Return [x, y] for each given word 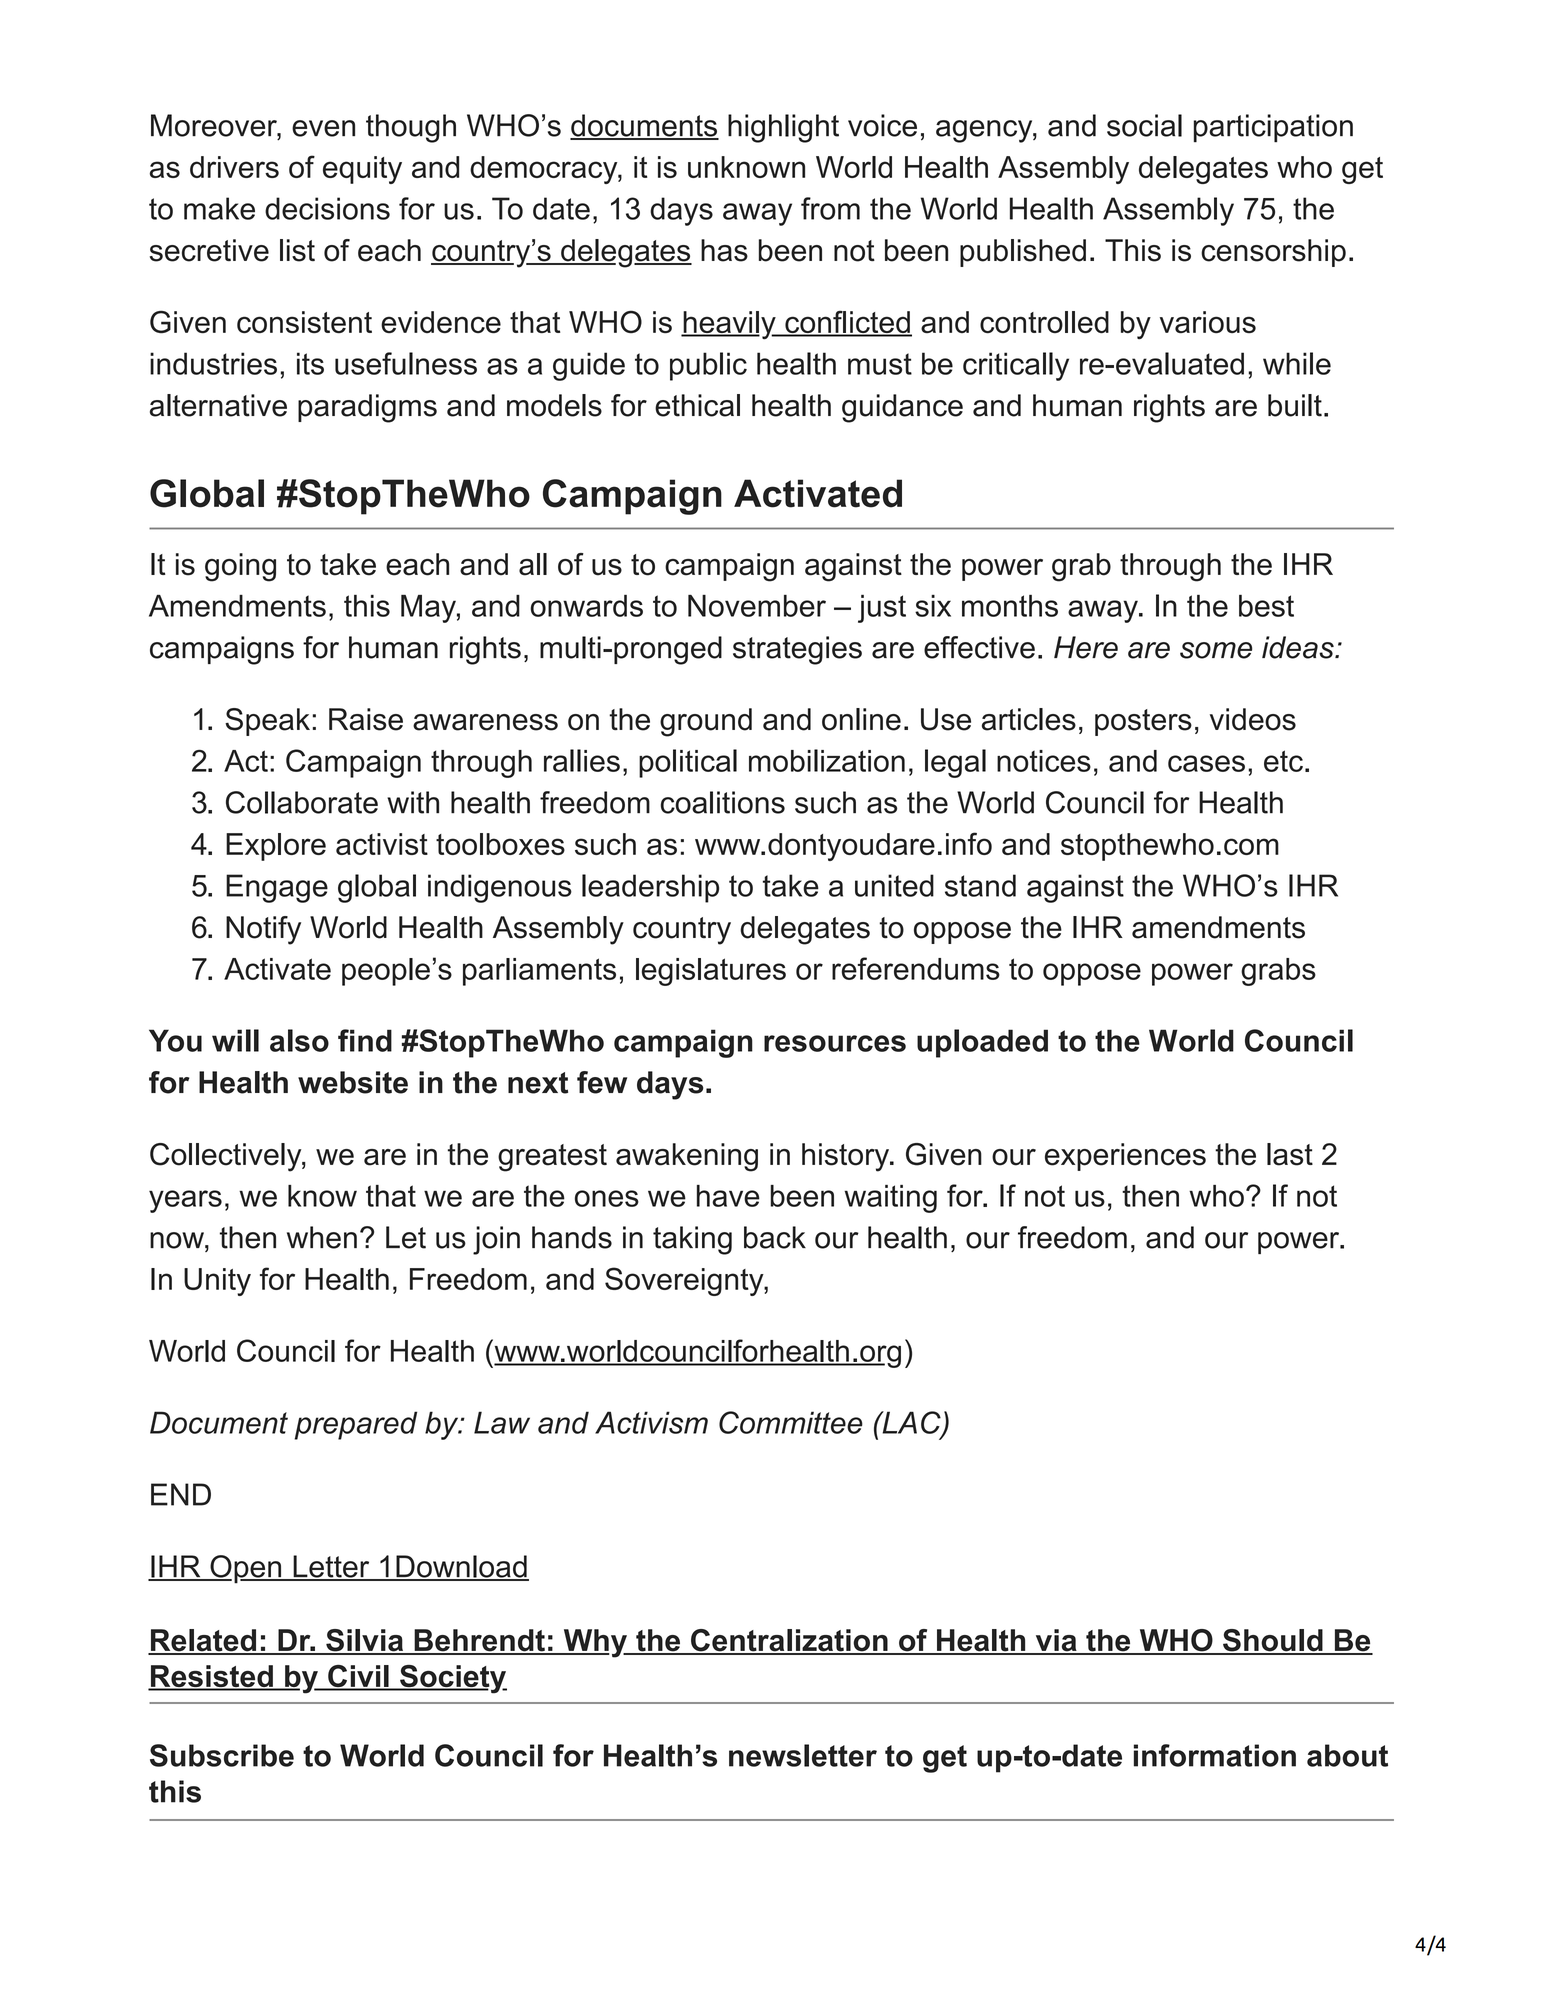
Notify [263, 930]
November [757, 606]
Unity [217, 1282]
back [775, 1237]
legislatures [711, 972]
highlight [783, 128]
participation [1273, 128]
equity [362, 170]
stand [980, 885]
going [240, 567]
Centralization [789, 1641]
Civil [358, 1677]
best [1266, 606]
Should [1273, 1641]
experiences [1125, 1157]
